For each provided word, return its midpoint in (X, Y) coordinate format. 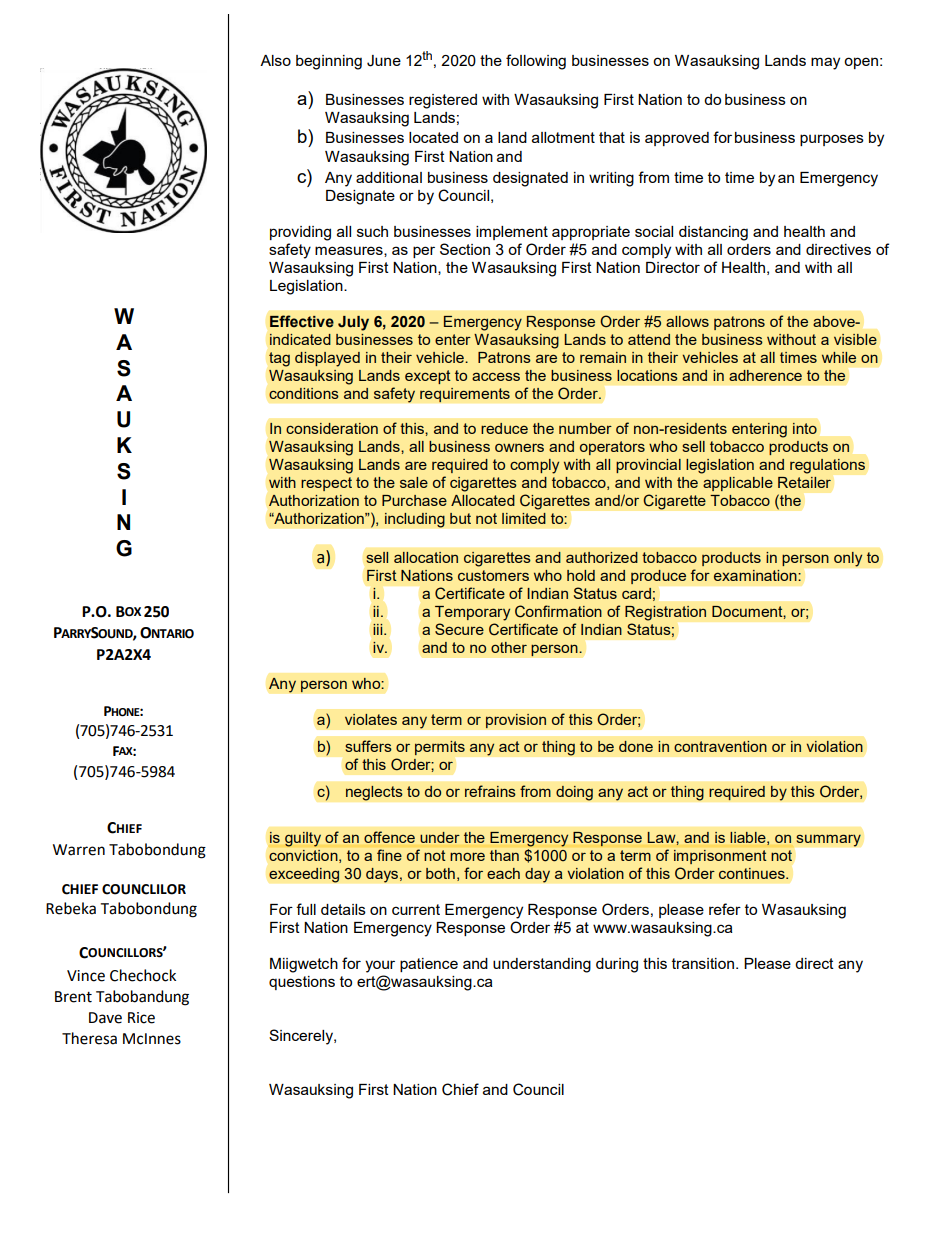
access (496, 376)
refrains (490, 791)
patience (429, 965)
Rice (141, 1018)
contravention (720, 746)
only (848, 559)
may (825, 63)
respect (326, 484)
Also (275, 60)
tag (279, 359)
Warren (79, 850)
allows (687, 321)
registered (443, 101)
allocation (426, 557)
